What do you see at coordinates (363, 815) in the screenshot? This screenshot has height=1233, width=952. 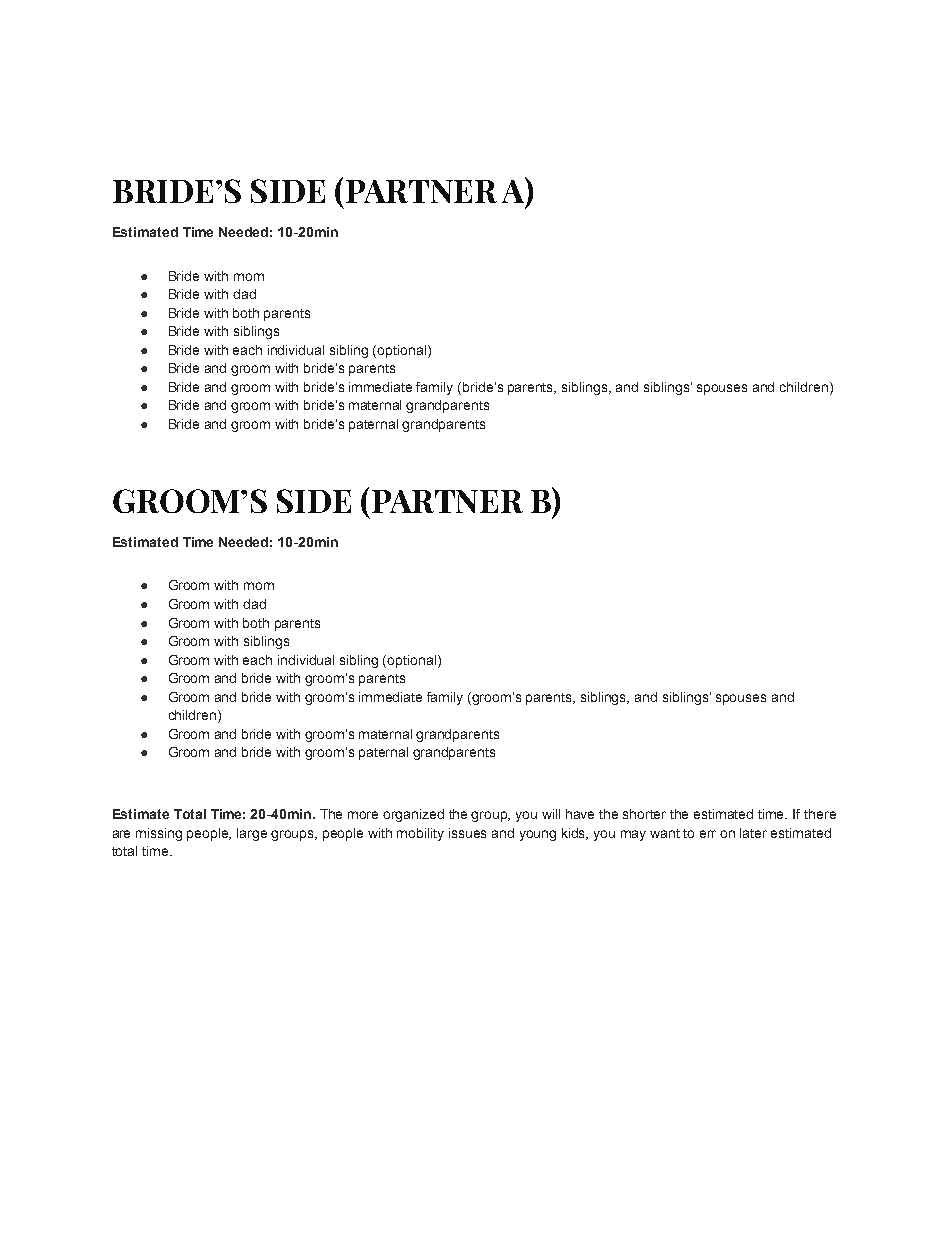 I see `more` at bounding box center [363, 815].
